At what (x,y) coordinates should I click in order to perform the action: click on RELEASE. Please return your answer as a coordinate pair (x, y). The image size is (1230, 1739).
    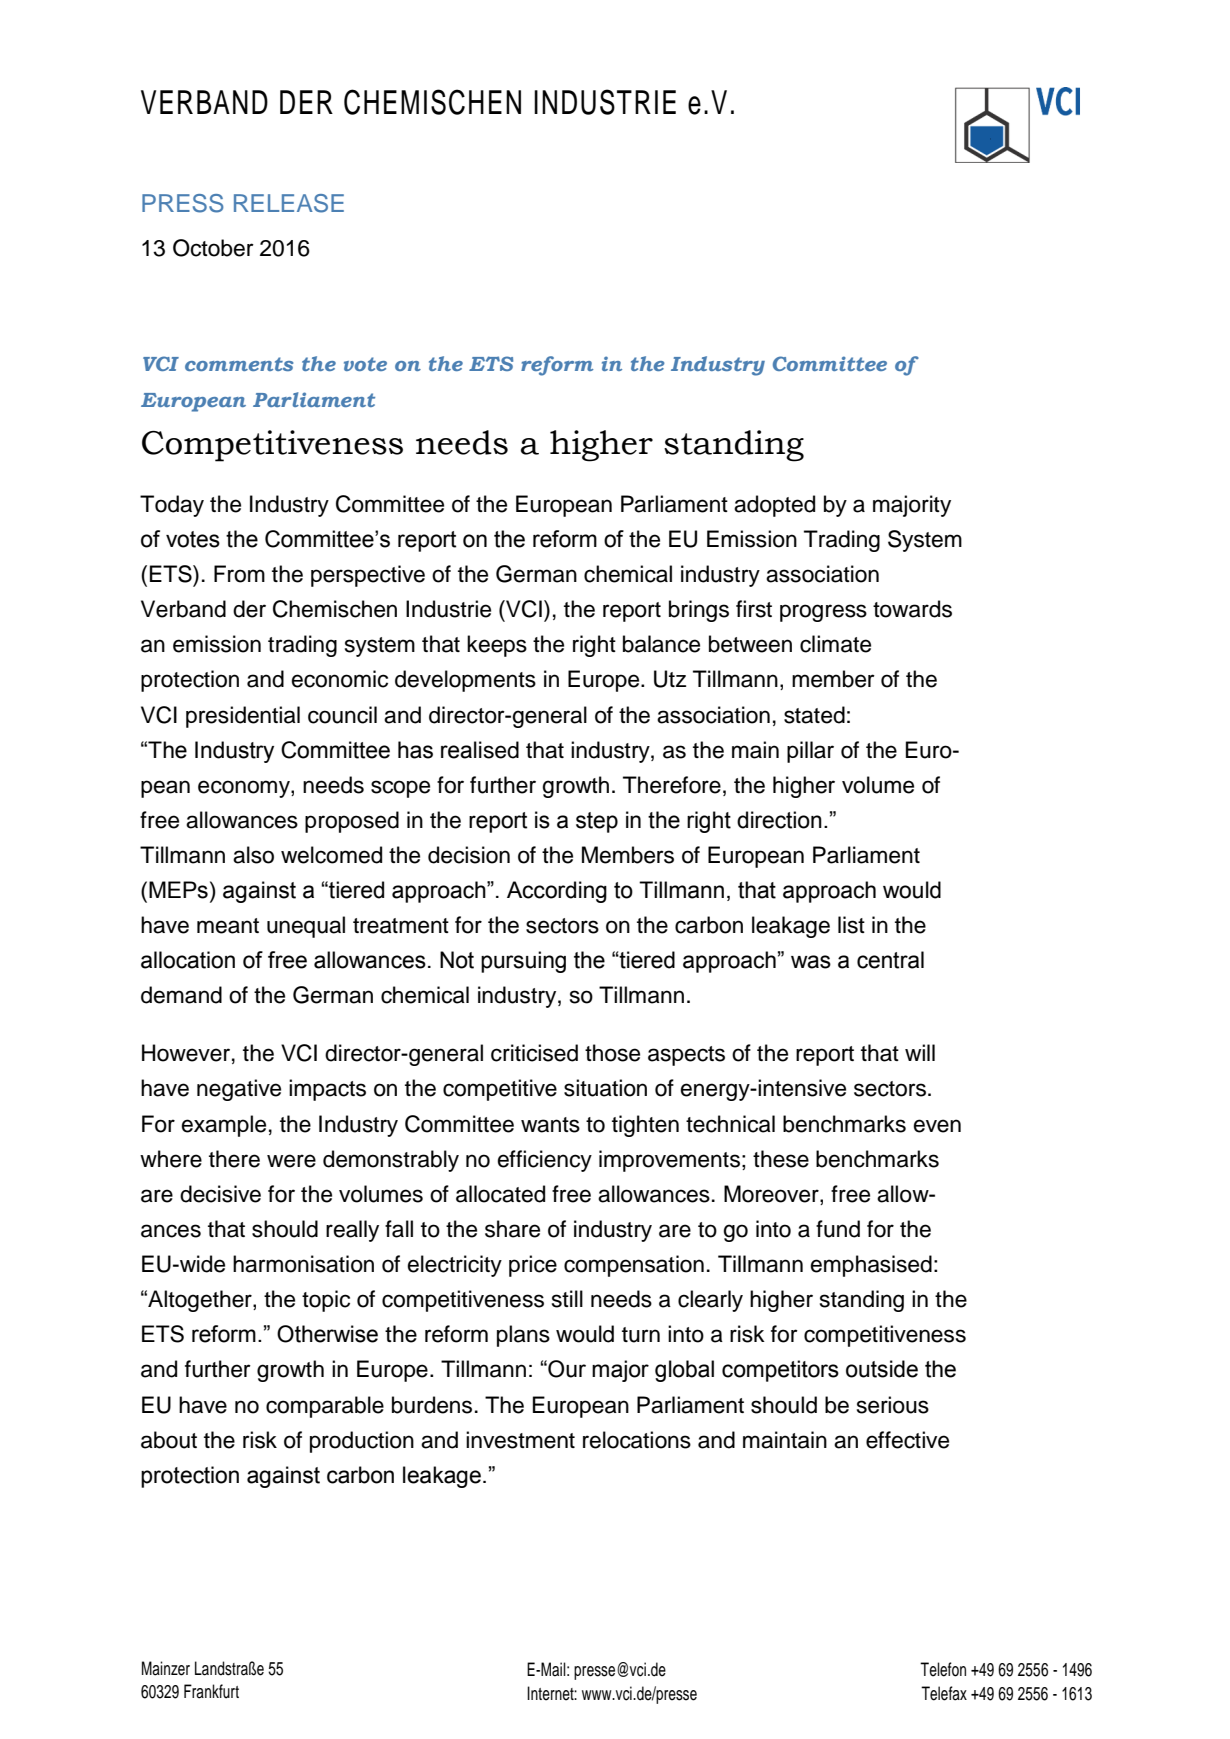
    Looking at the image, I should click on (289, 203).
